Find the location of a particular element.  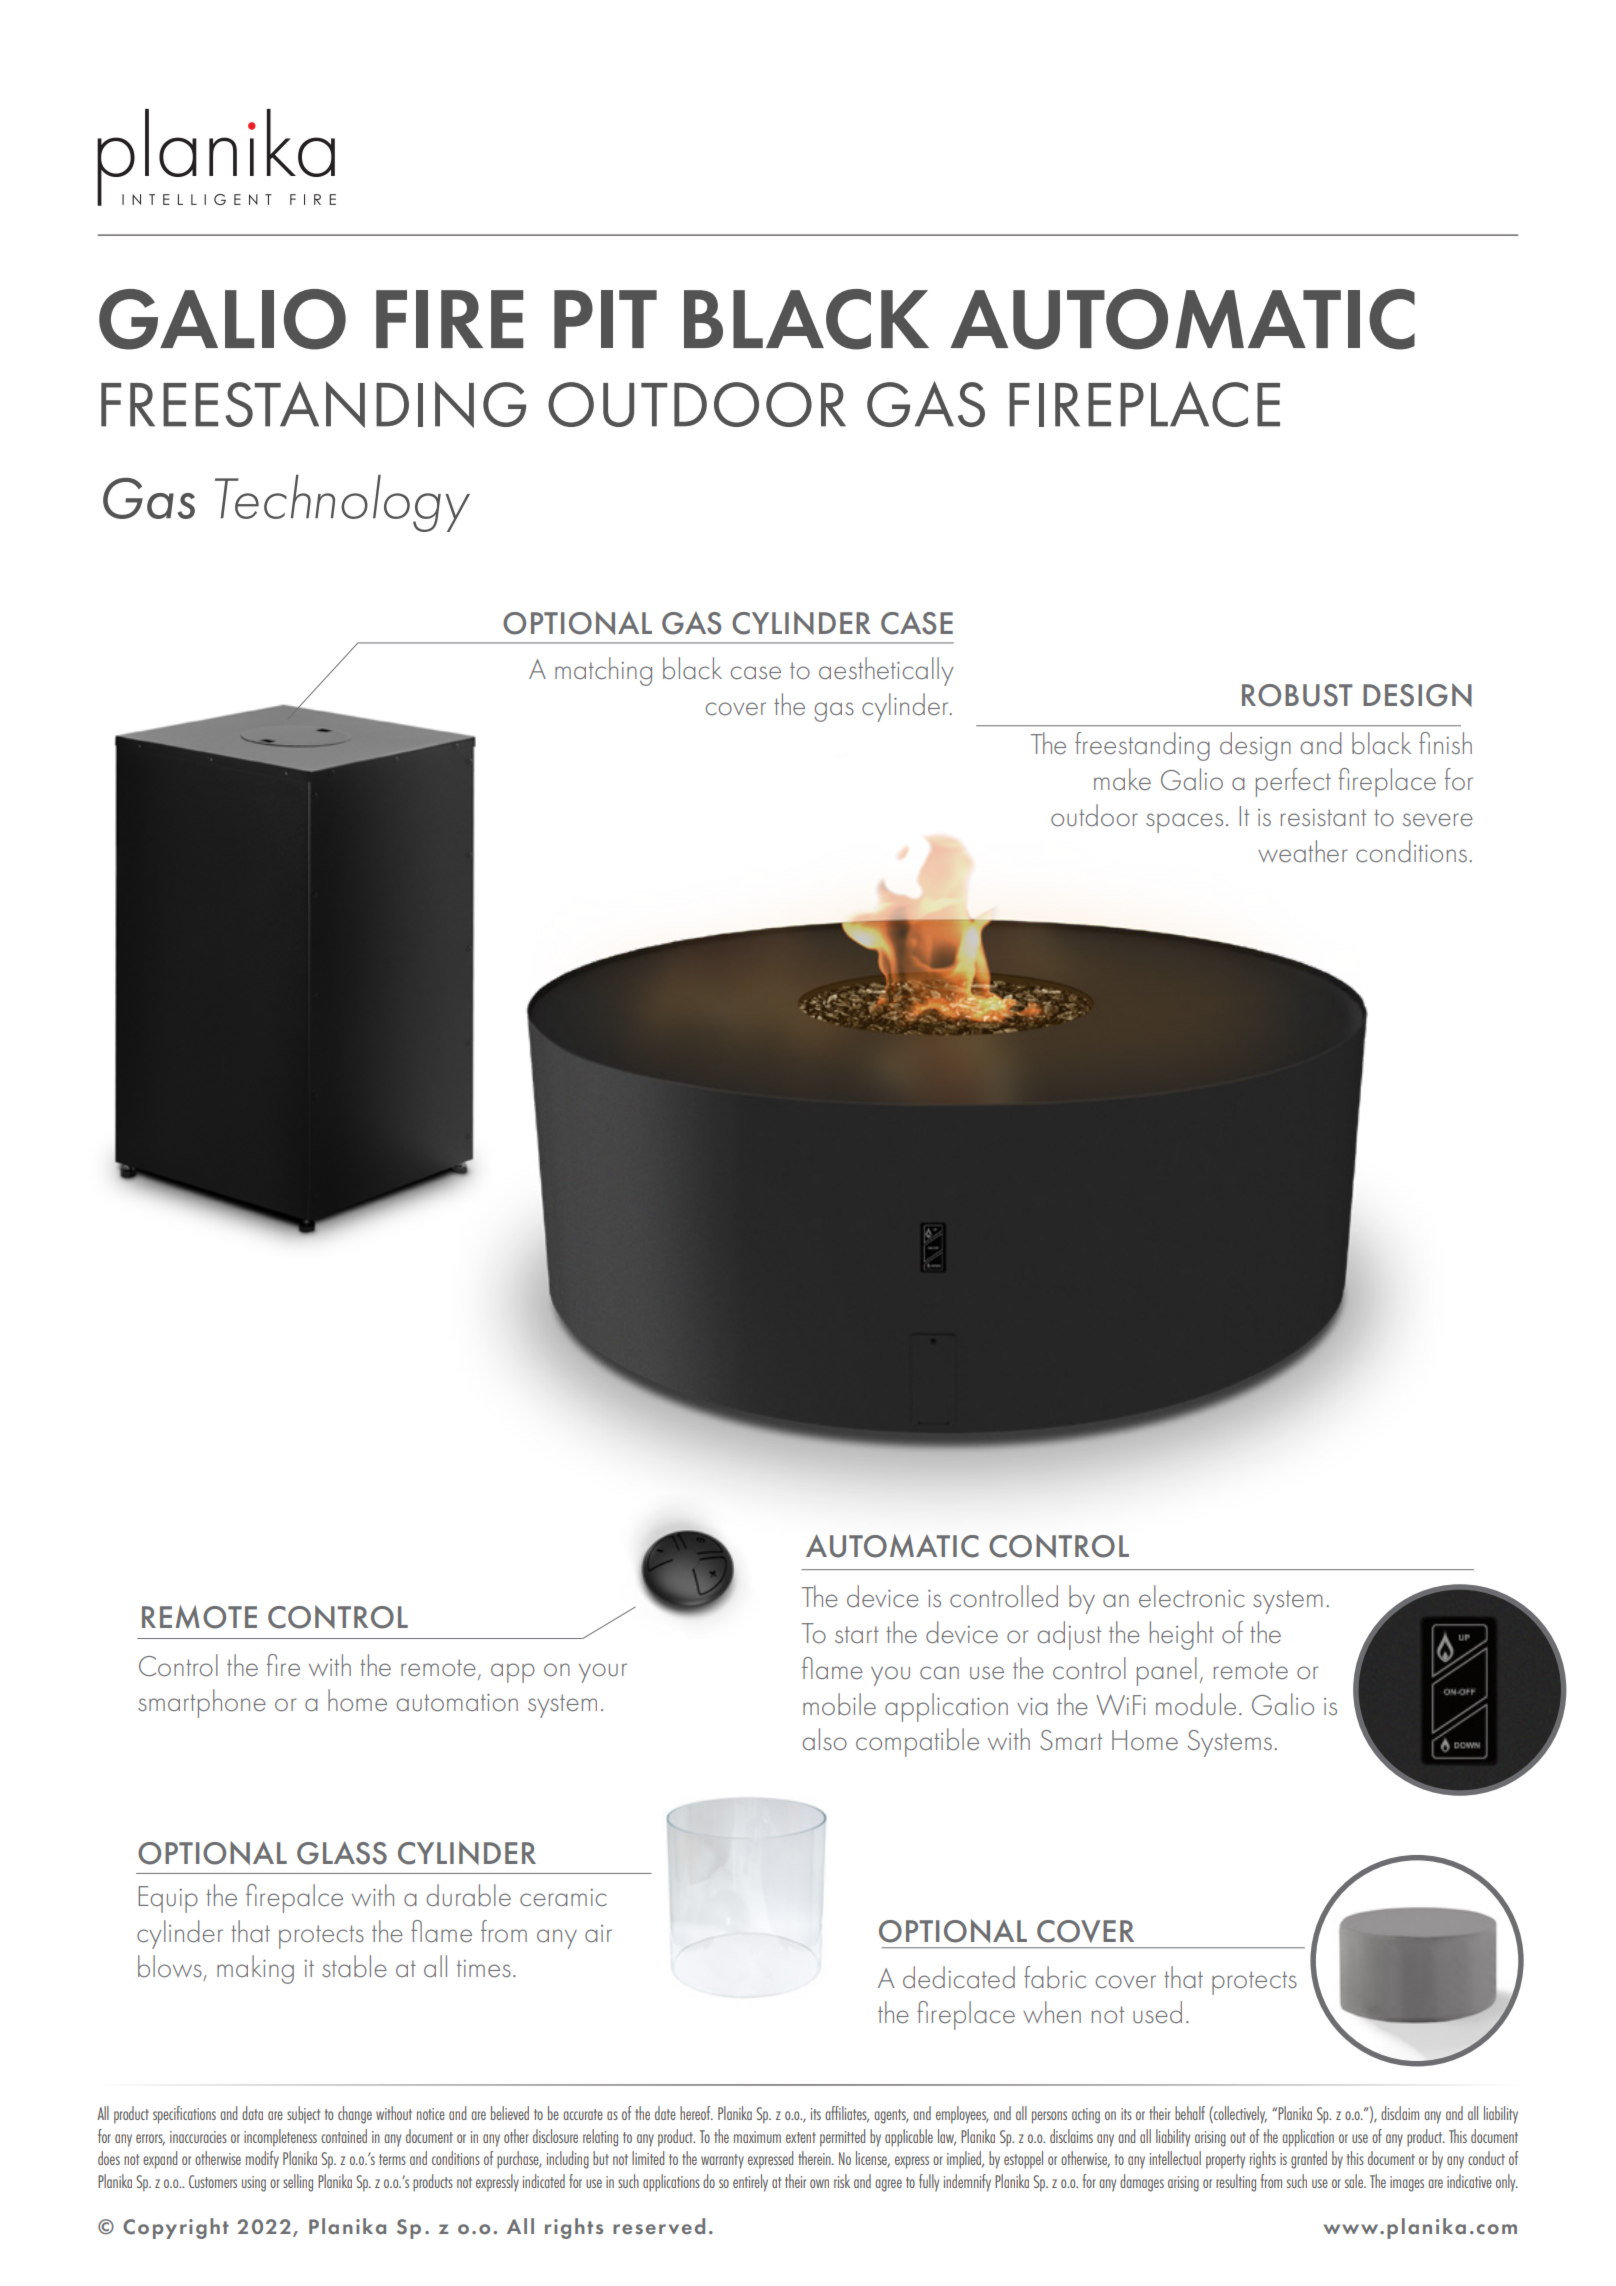

make is located at coordinates (1122, 779).
